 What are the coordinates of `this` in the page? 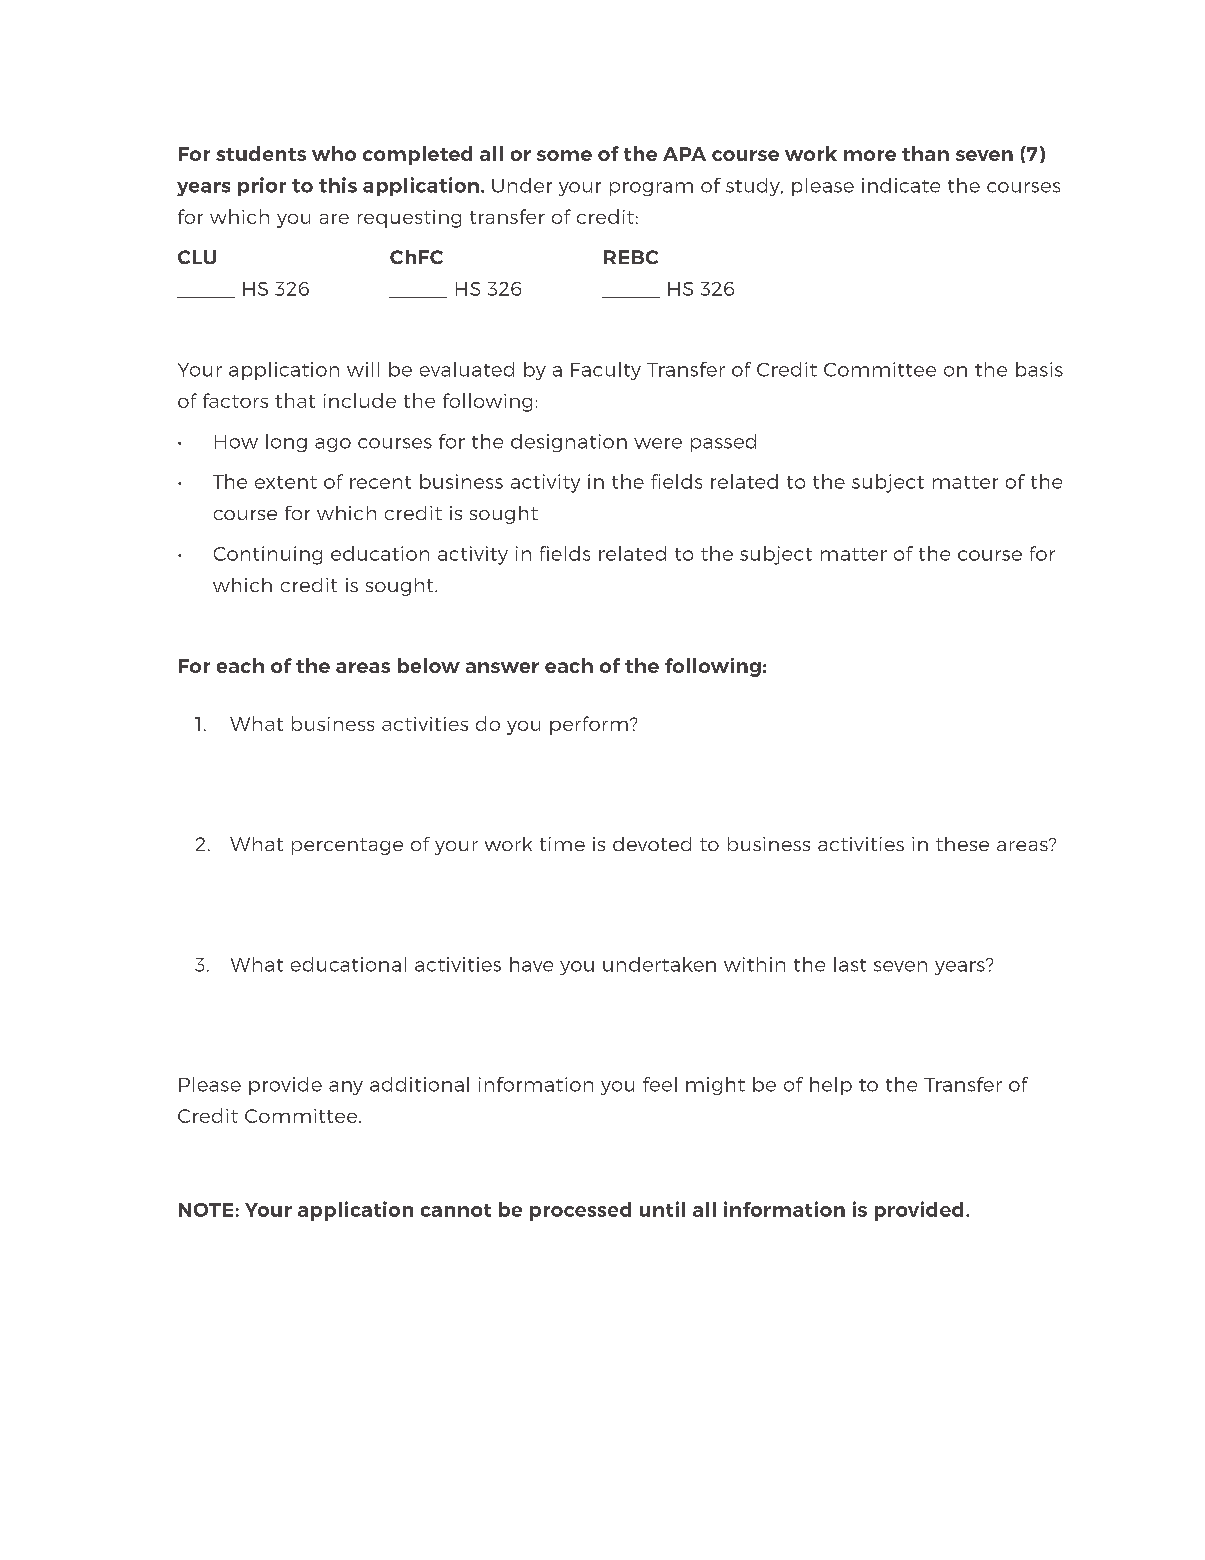 It's located at (338, 185).
